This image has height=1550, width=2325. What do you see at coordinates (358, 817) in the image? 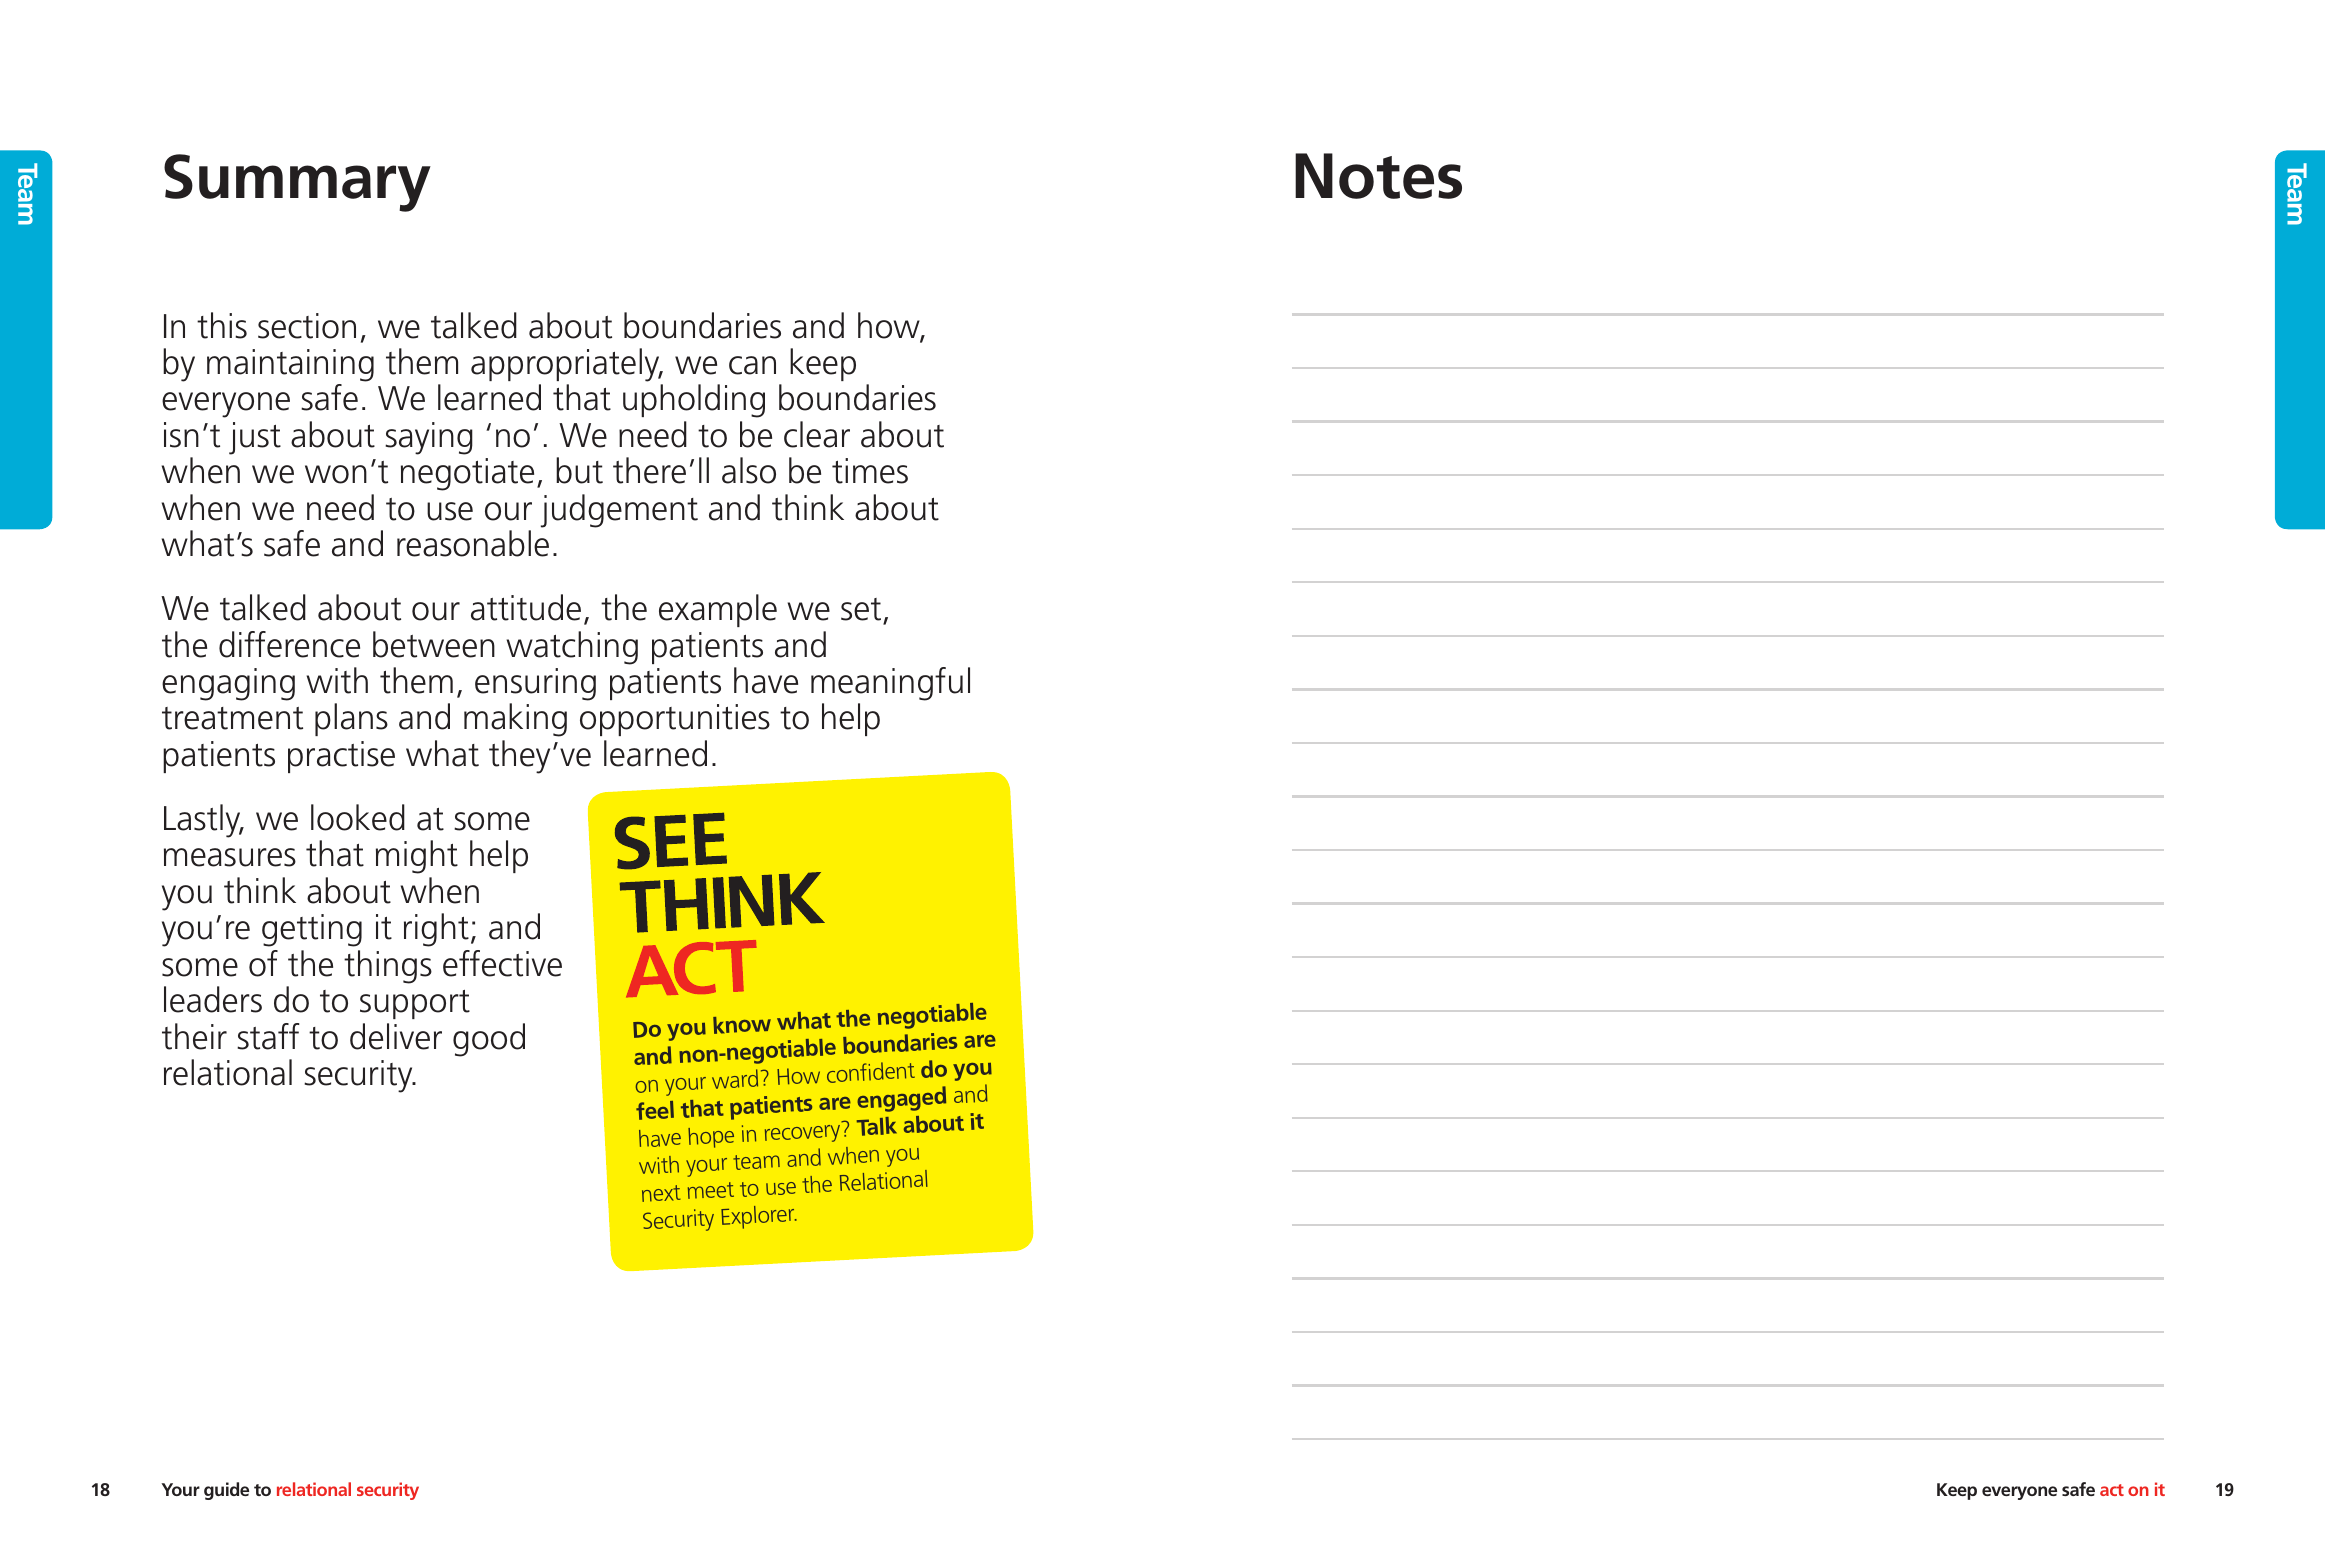
I see `looked` at bounding box center [358, 817].
